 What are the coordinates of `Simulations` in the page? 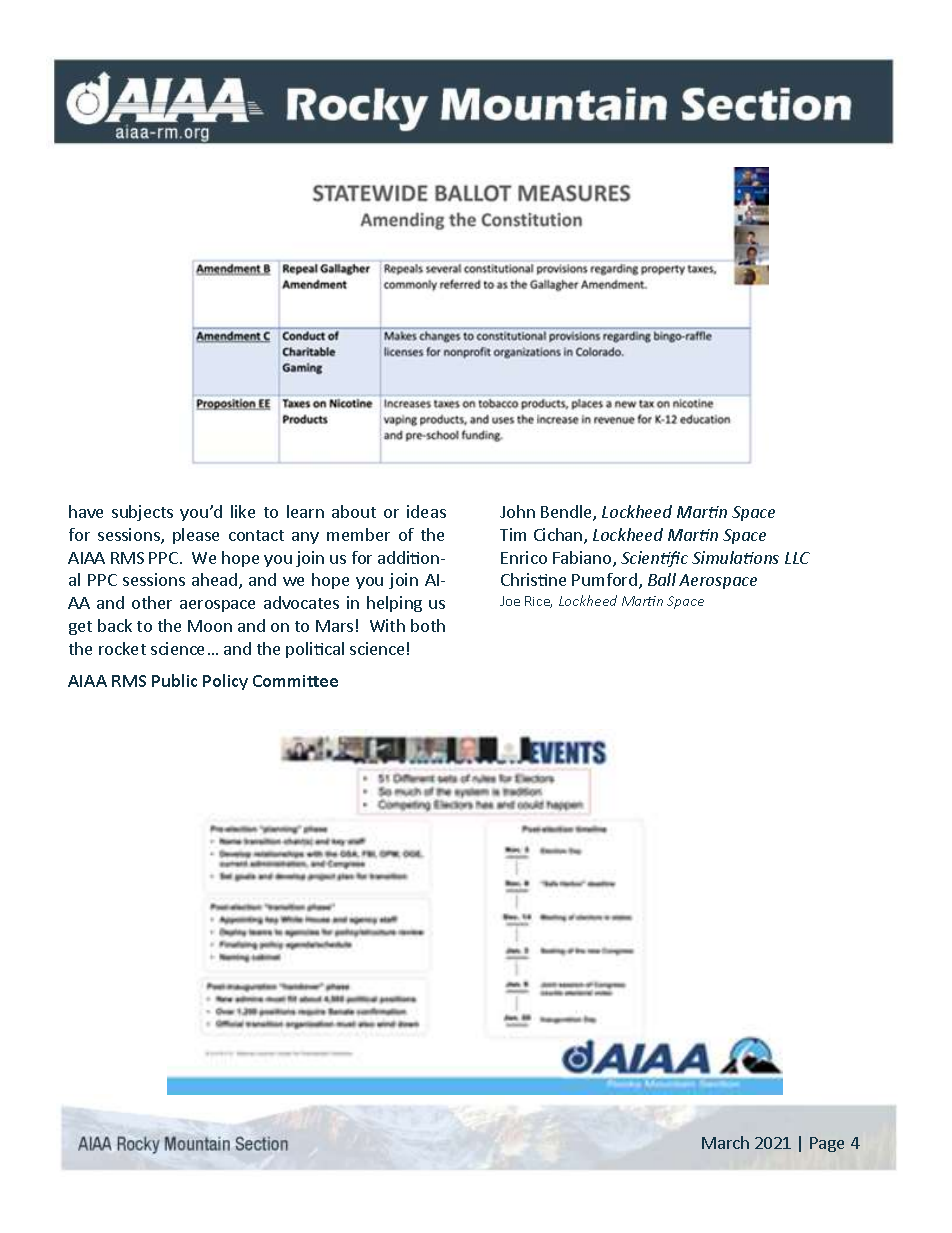 It's located at (735, 557).
